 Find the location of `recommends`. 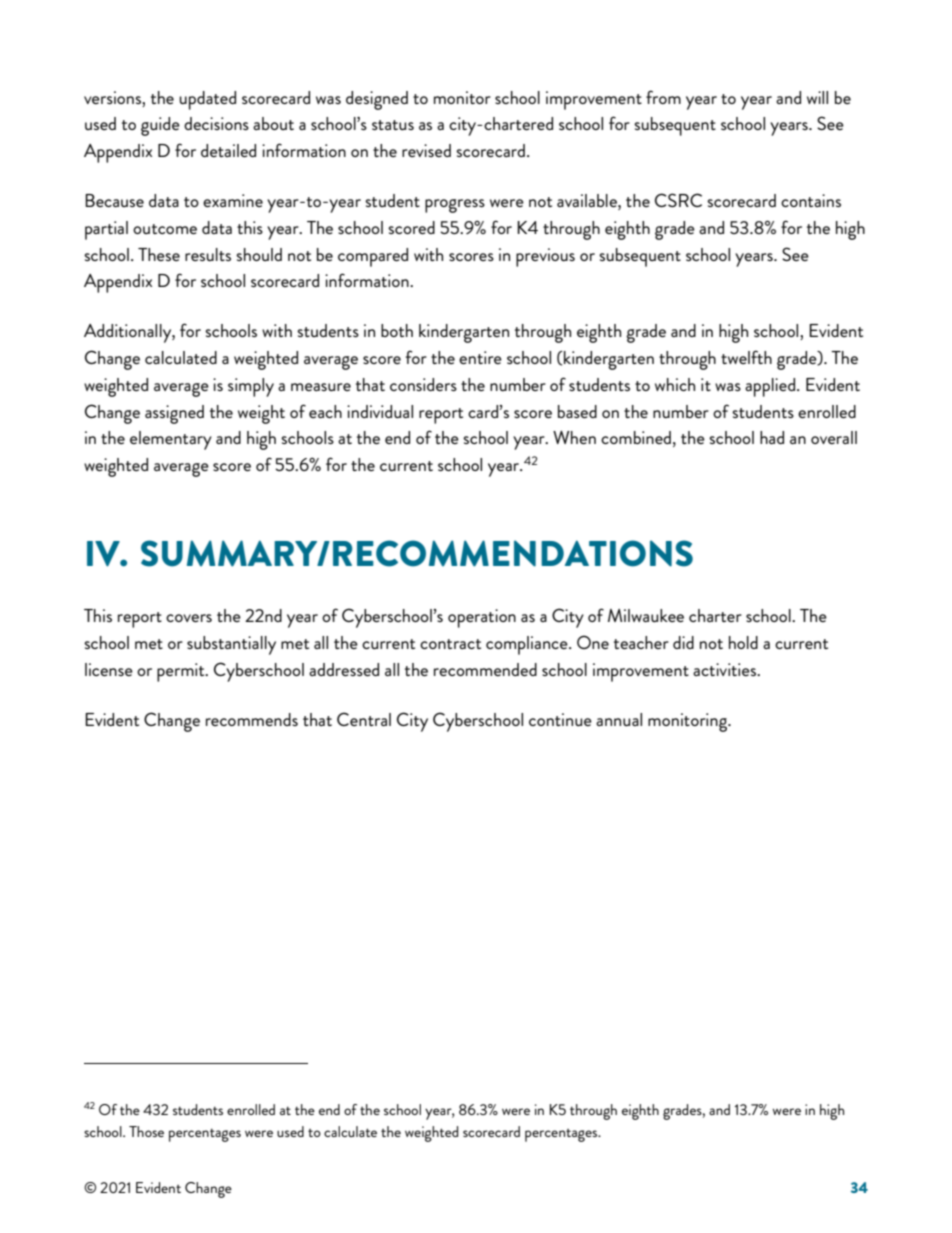

recommends is located at coordinates (252, 719).
